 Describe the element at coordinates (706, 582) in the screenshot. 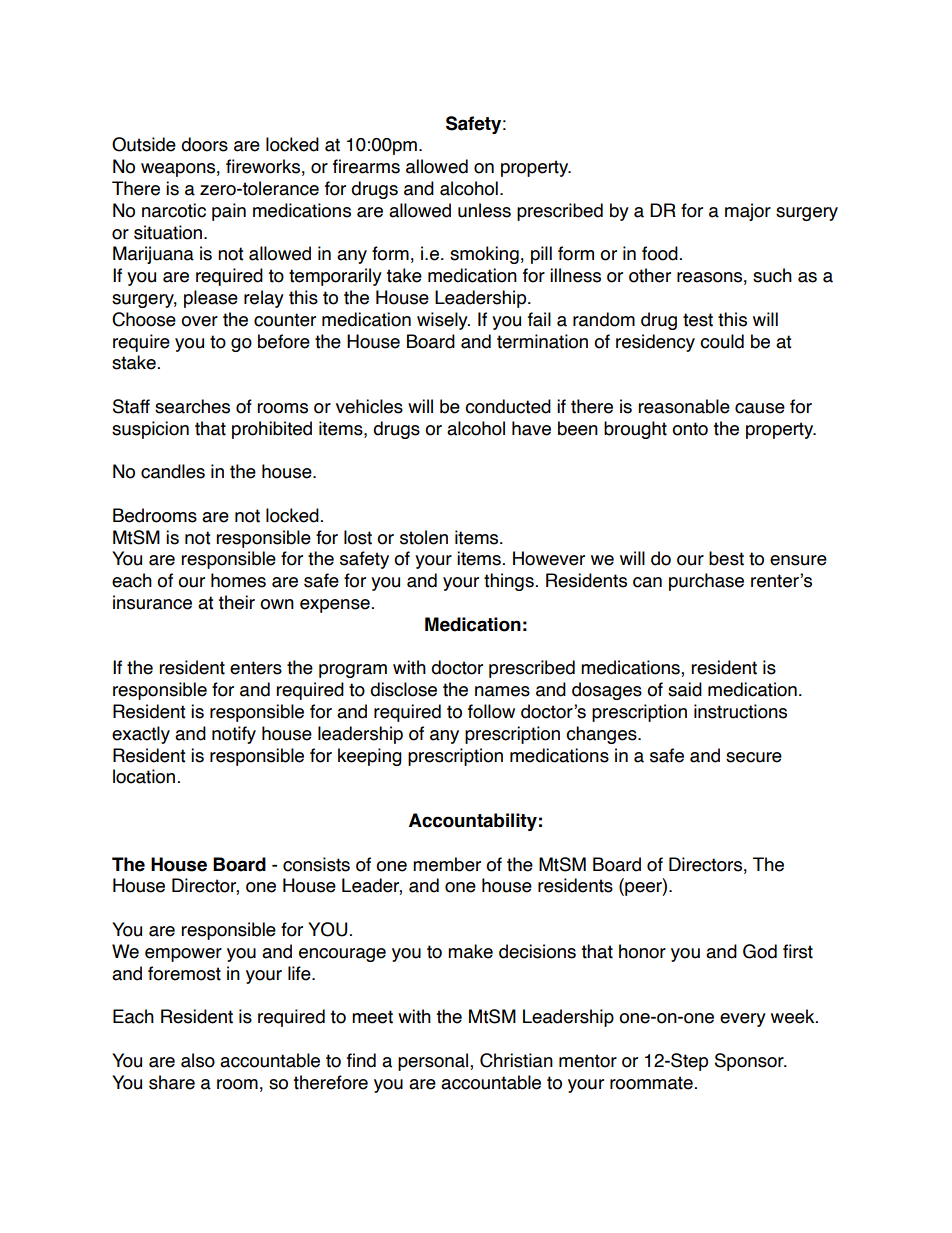

I see `purchase` at that location.
